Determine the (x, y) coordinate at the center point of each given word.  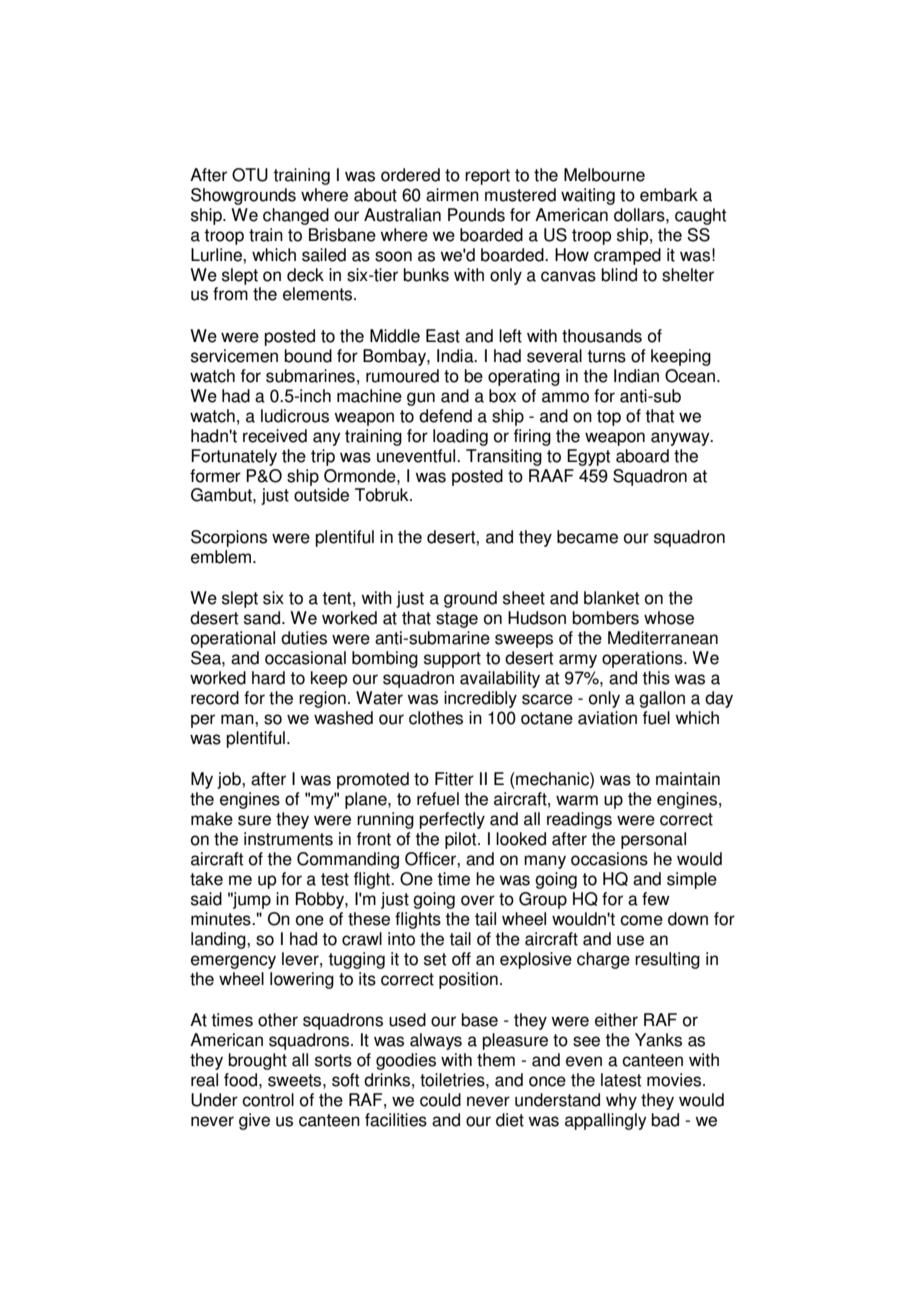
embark (669, 195)
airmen (452, 195)
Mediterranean (663, 638)
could (440, 1100)
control (268, 1100)
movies (675, 1080)
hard (268, 678)
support (452, 660)
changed (296, 216)
